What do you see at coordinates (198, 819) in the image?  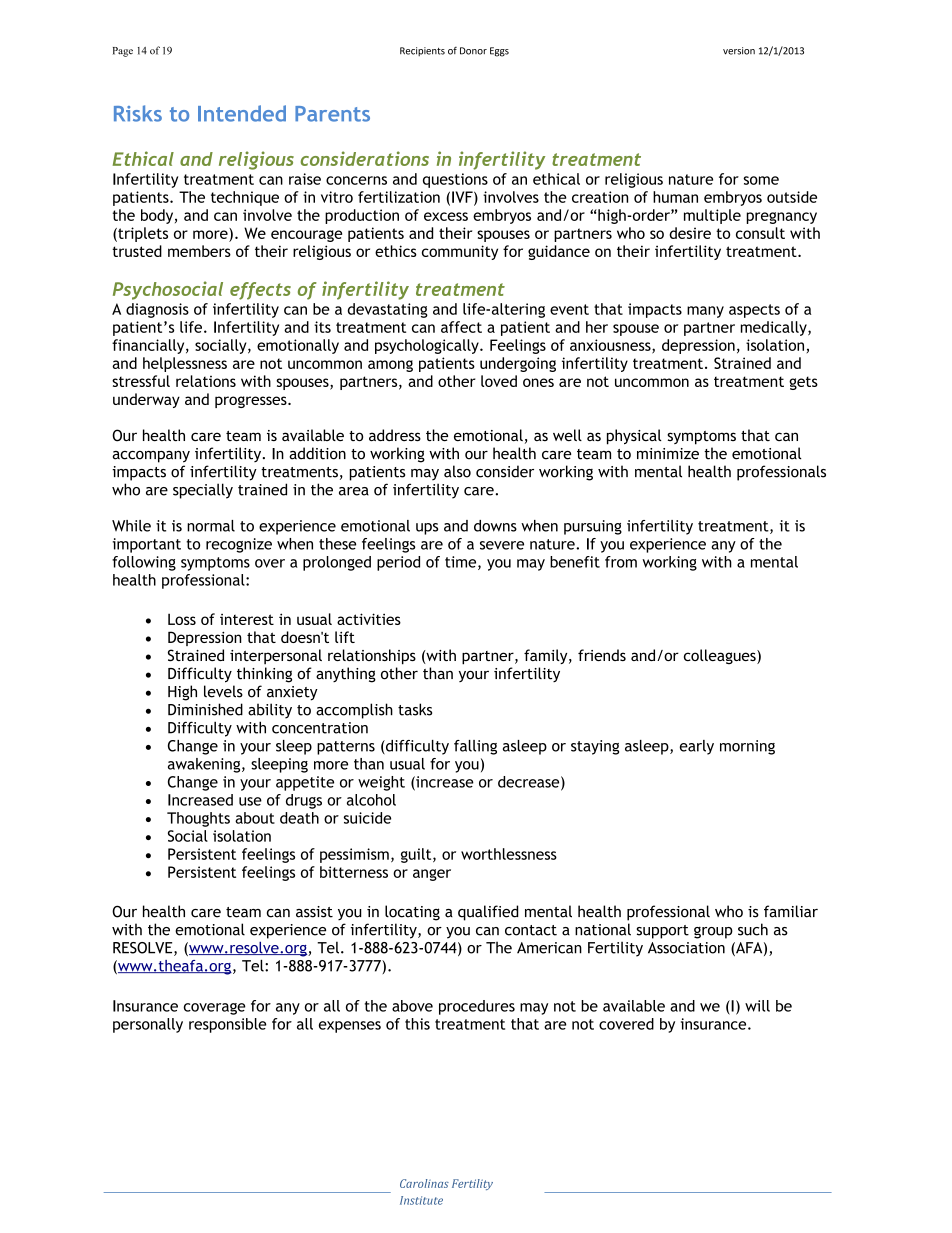 I see `Thoughts` at bounding box center [198, 819].
